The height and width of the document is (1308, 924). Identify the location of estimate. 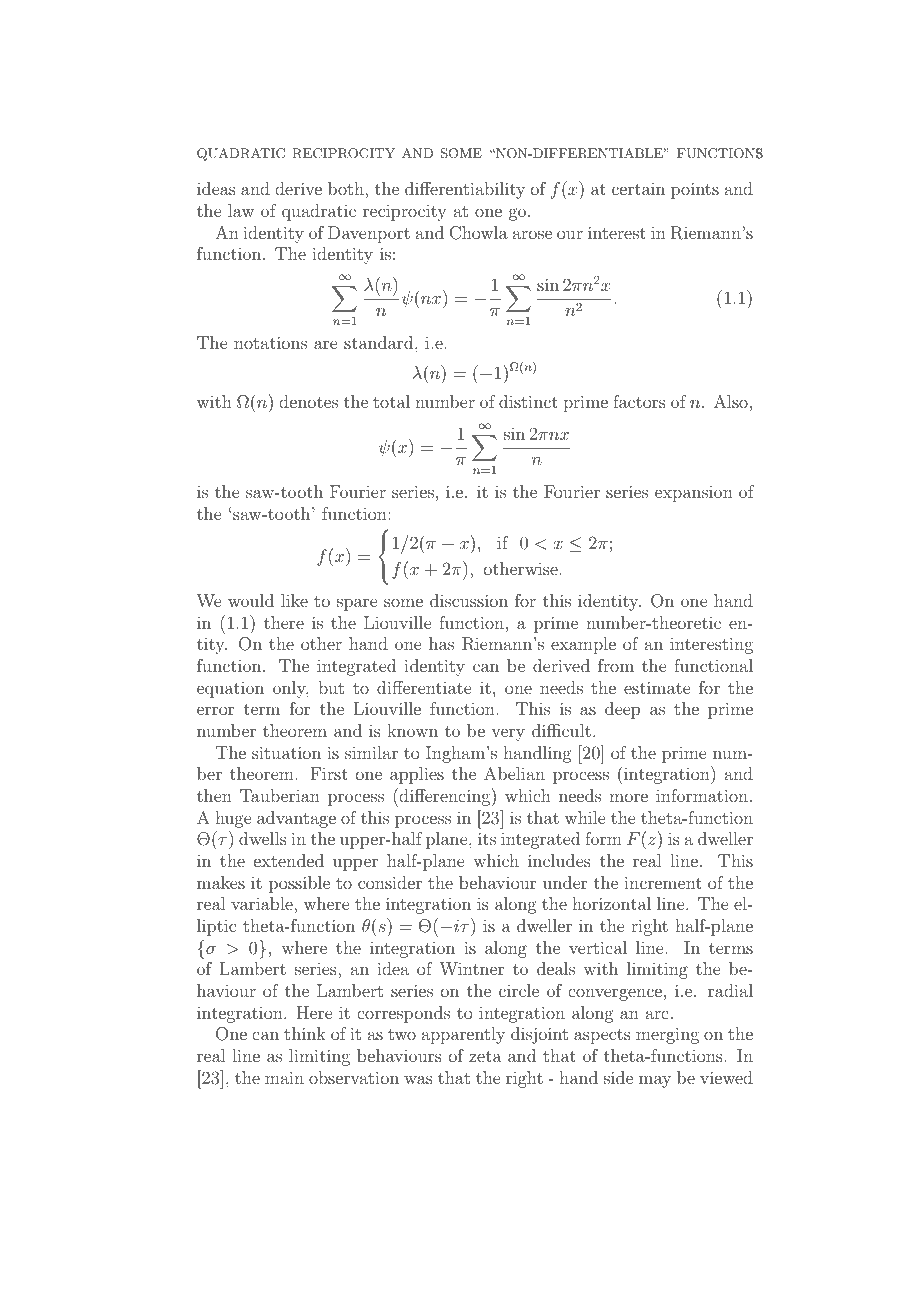
(657, 687).
